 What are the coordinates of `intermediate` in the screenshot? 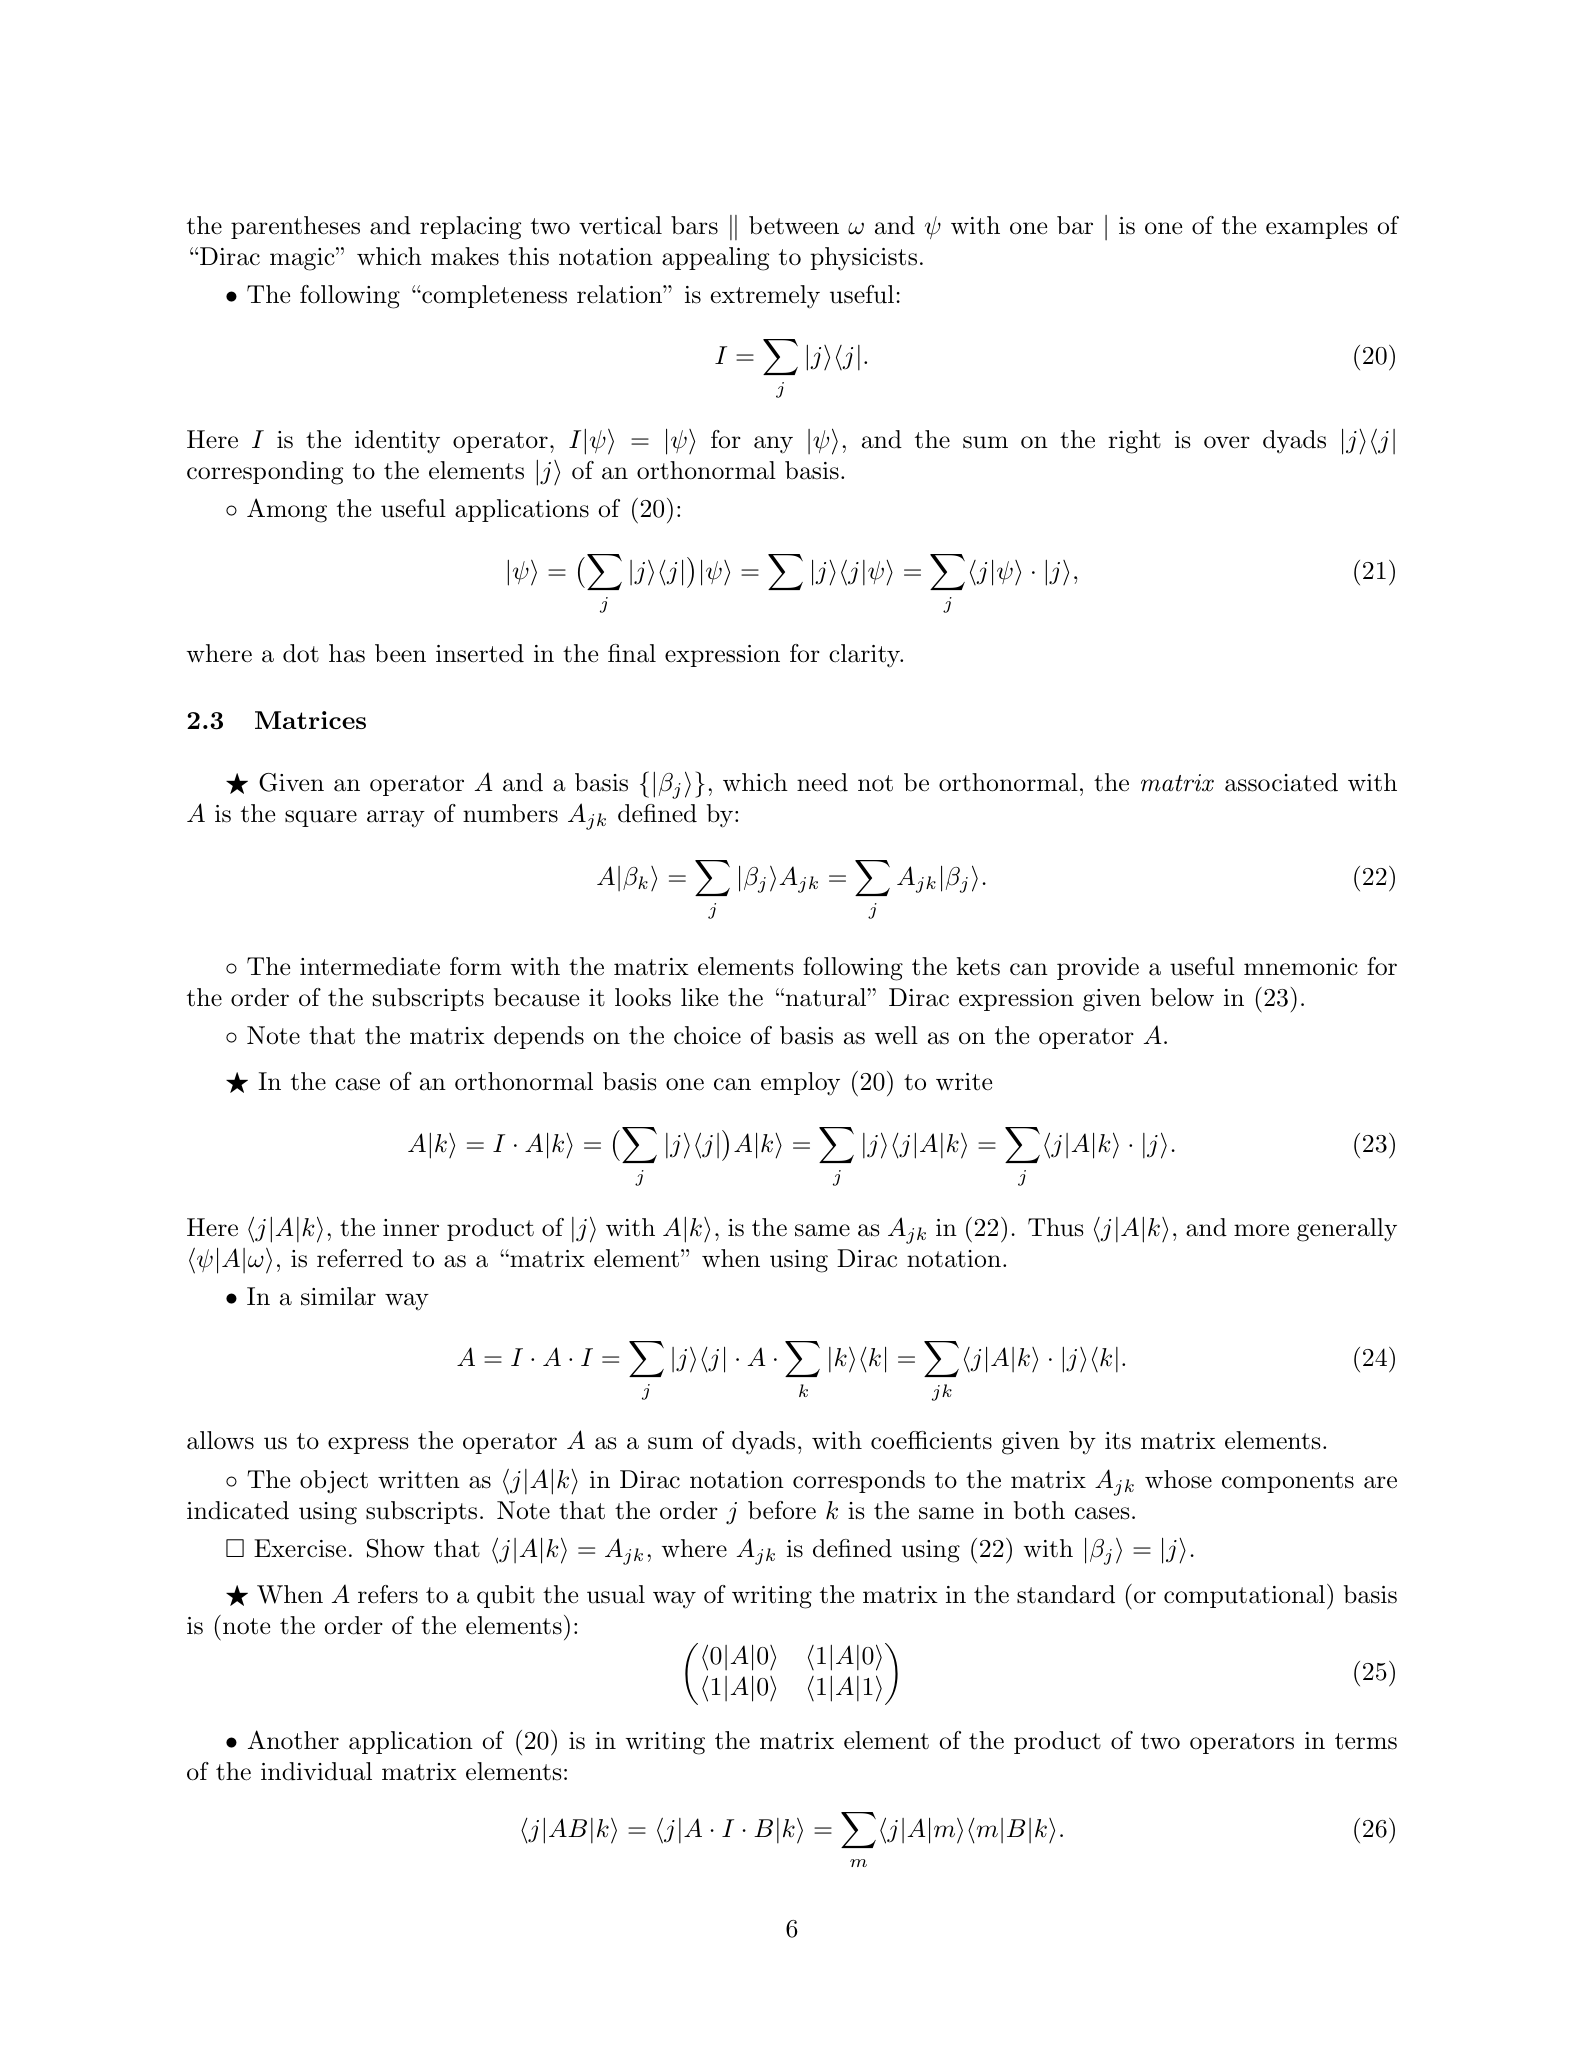 It's located at (370, 966).
